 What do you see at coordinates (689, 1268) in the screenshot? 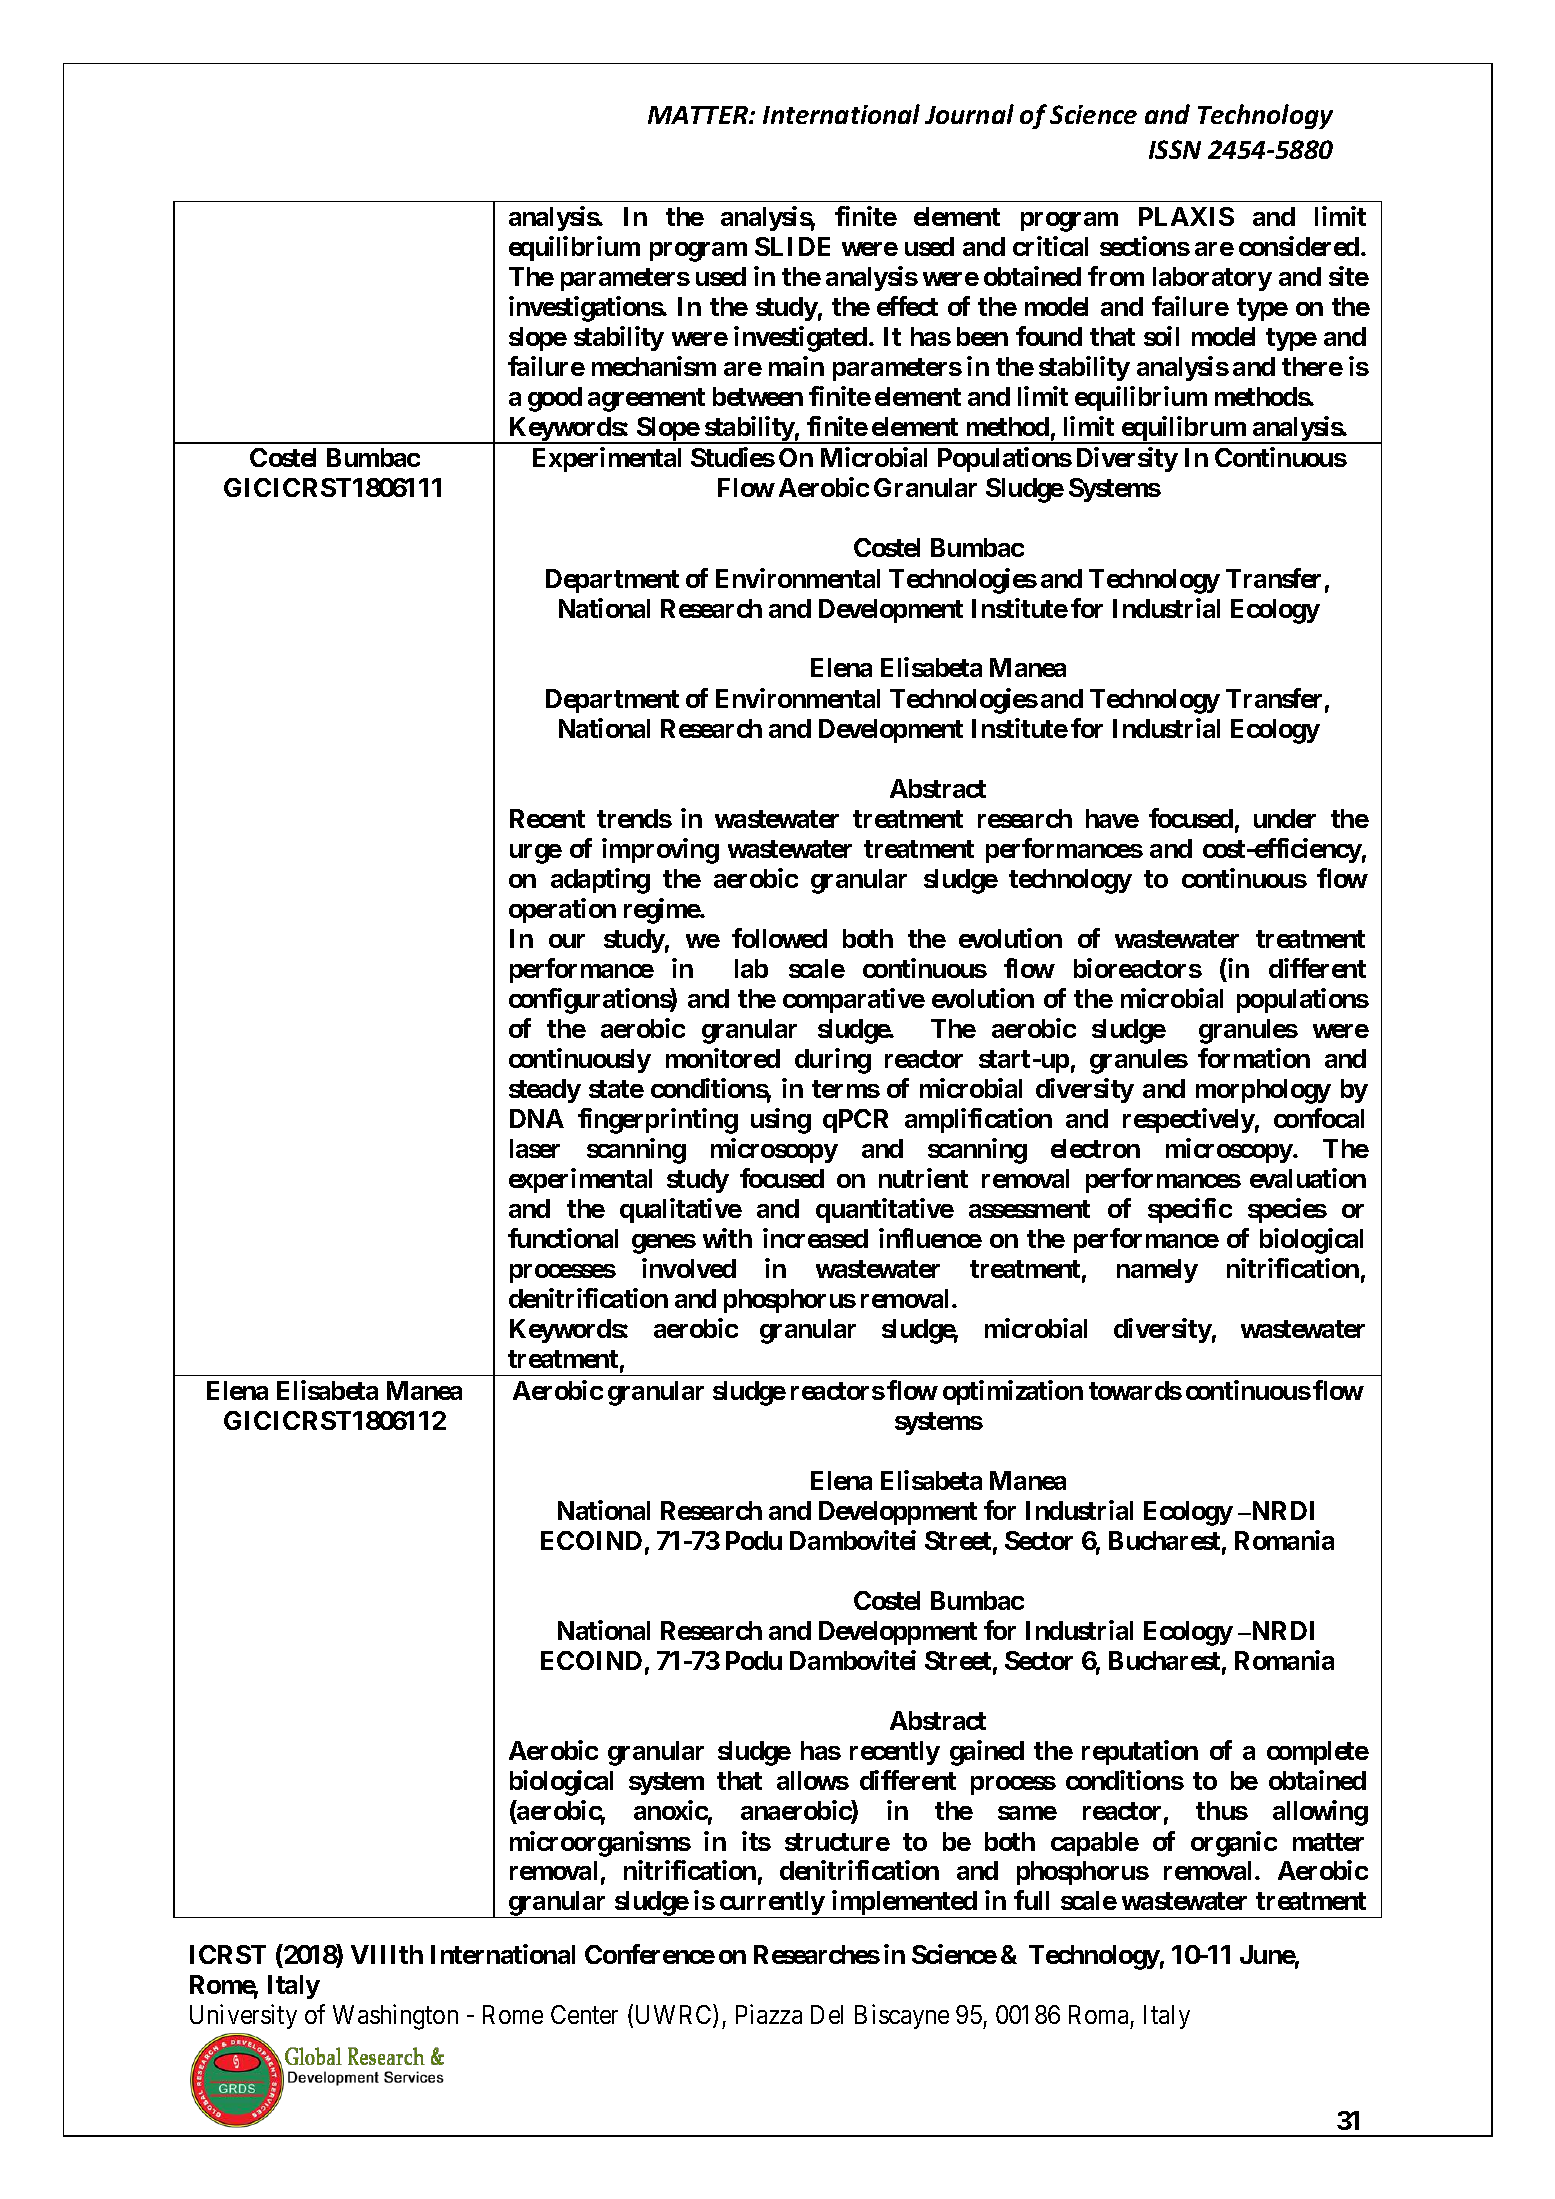
I see `involved` at bounding box center [689, 1268].
